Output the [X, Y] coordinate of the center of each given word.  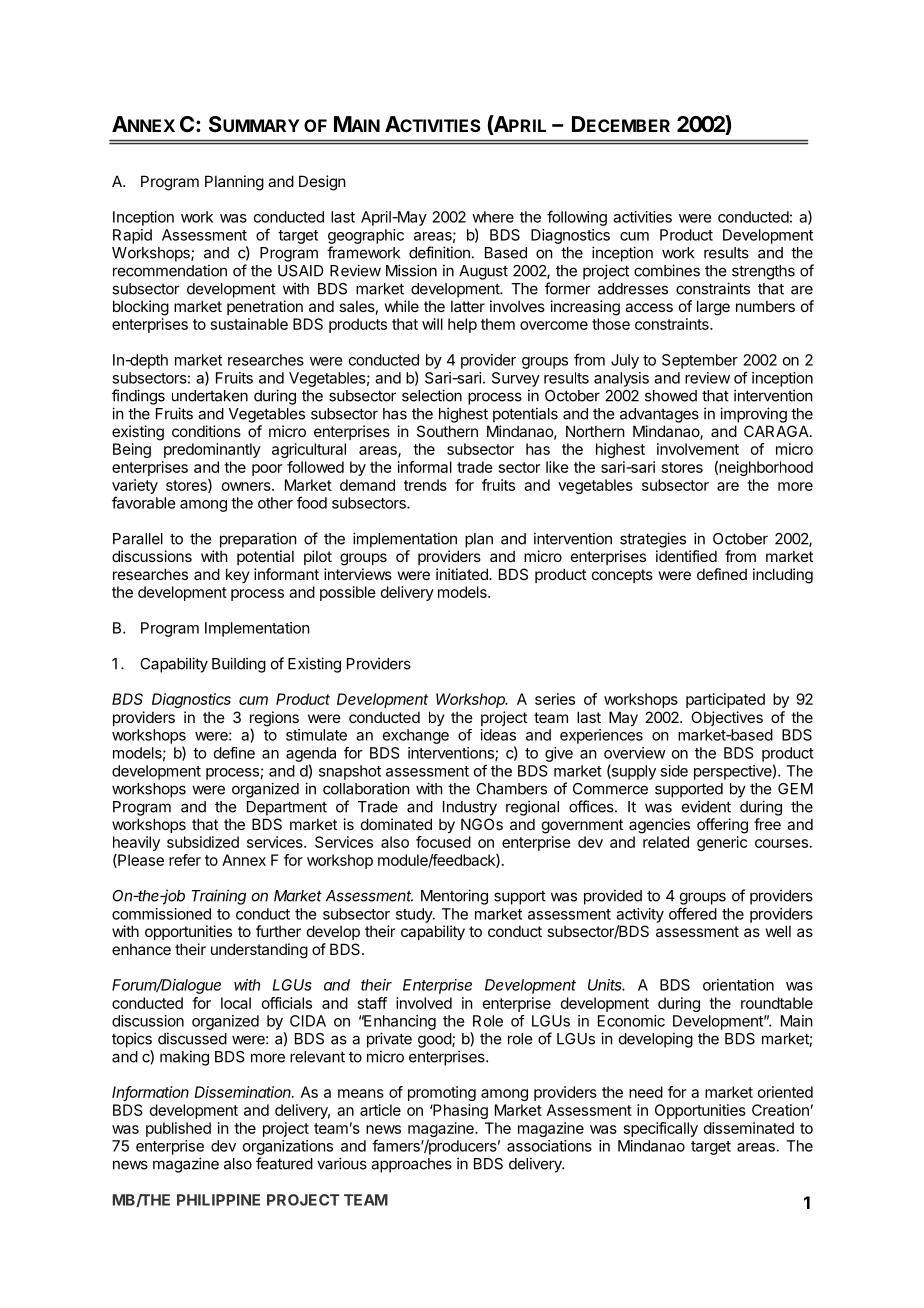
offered [693, 913]
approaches [411, 1165]
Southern [447, 431]
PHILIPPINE [218, 1200]
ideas [498, 735]
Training [219, 897]
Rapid [132, 236]
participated [725, 700]
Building [239, 665]
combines [667, 270]
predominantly [212, 450]
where [493, 217]
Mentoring [454, 897]
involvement [698, 449]
